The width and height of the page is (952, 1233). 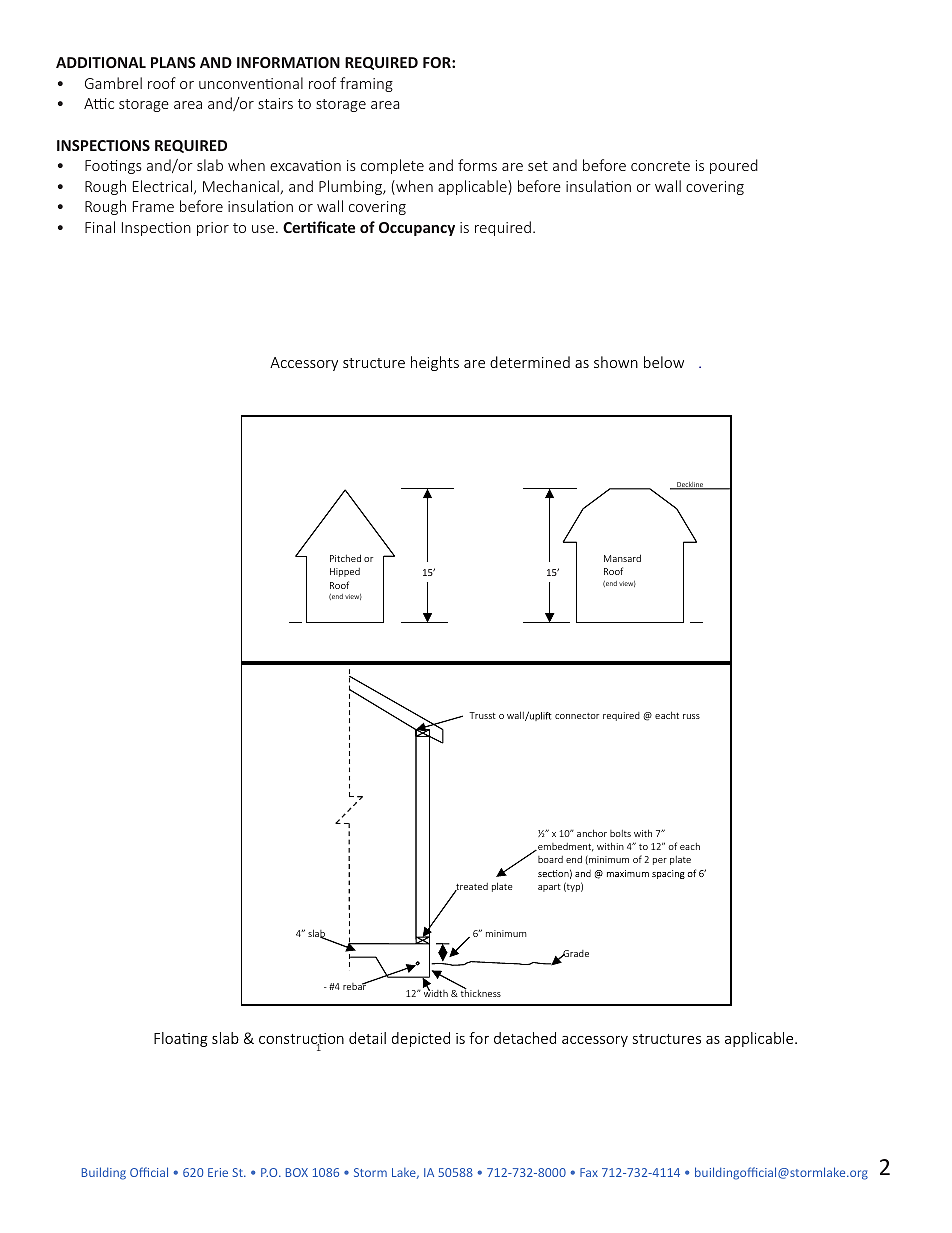 I want to click on framing, so click(x=366, y=84).
